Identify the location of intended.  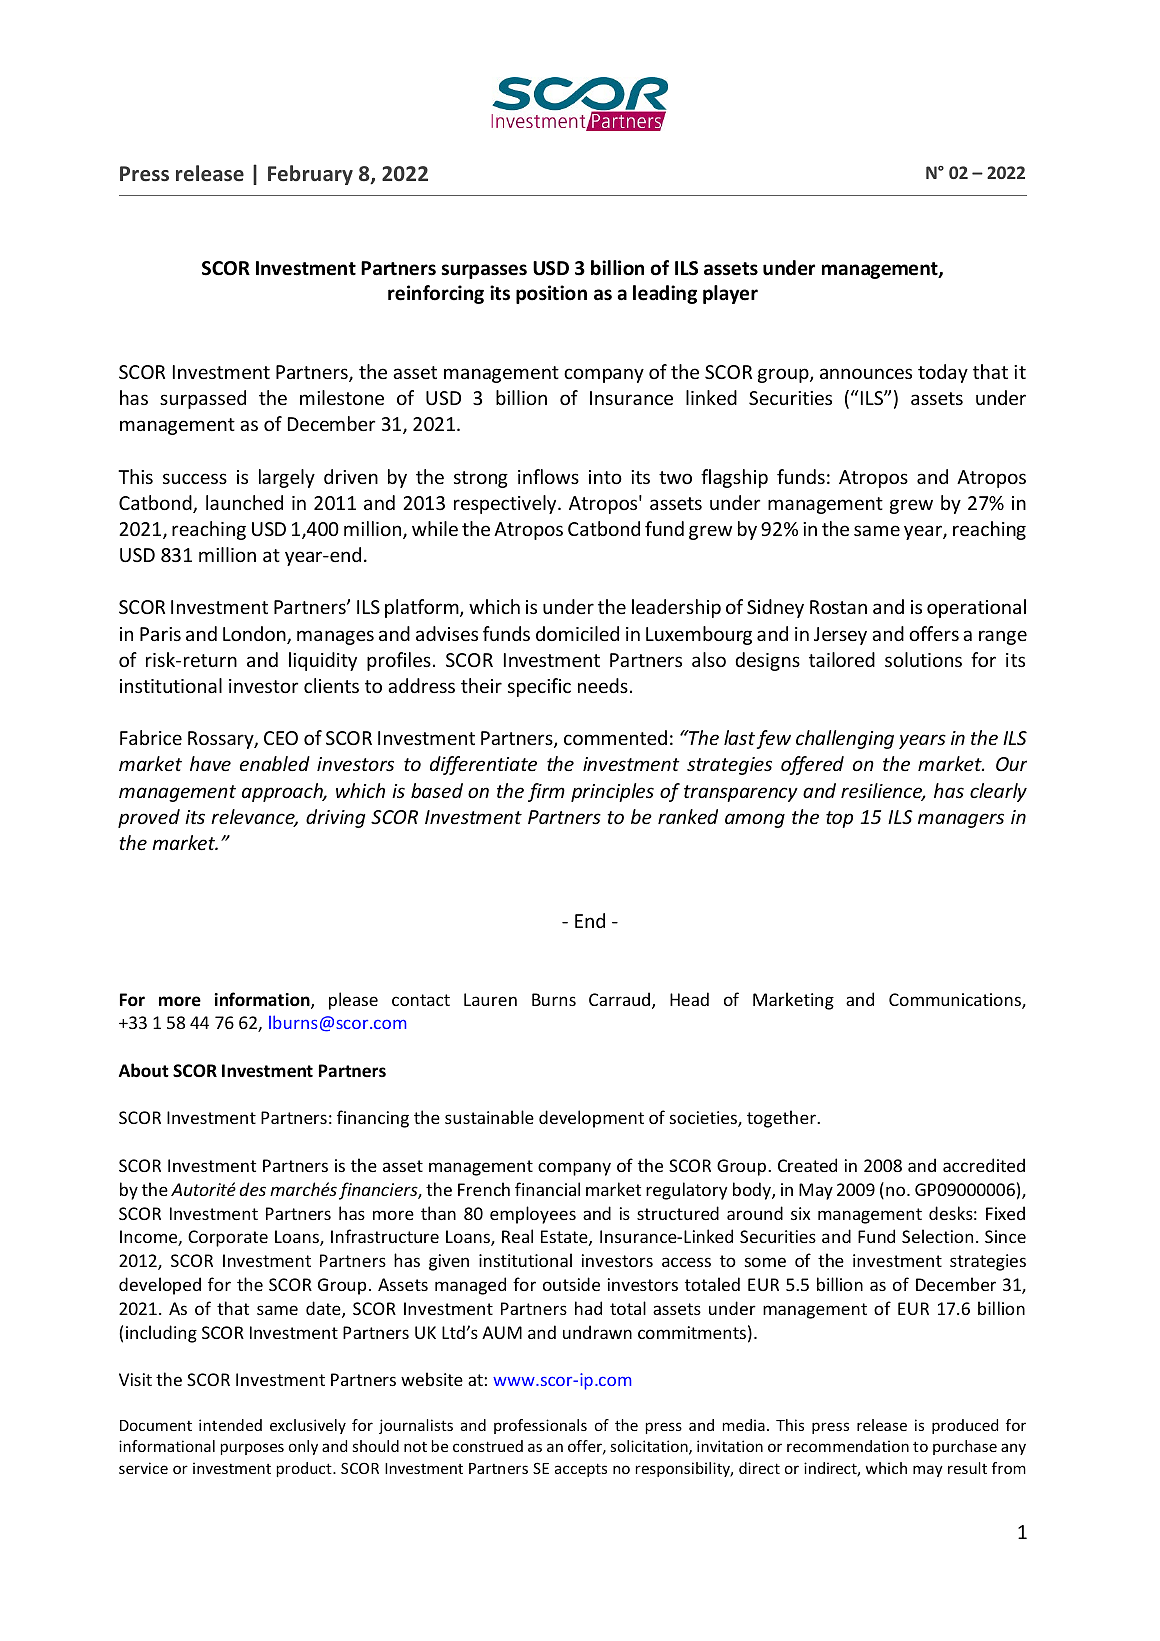
(230, 1425).
